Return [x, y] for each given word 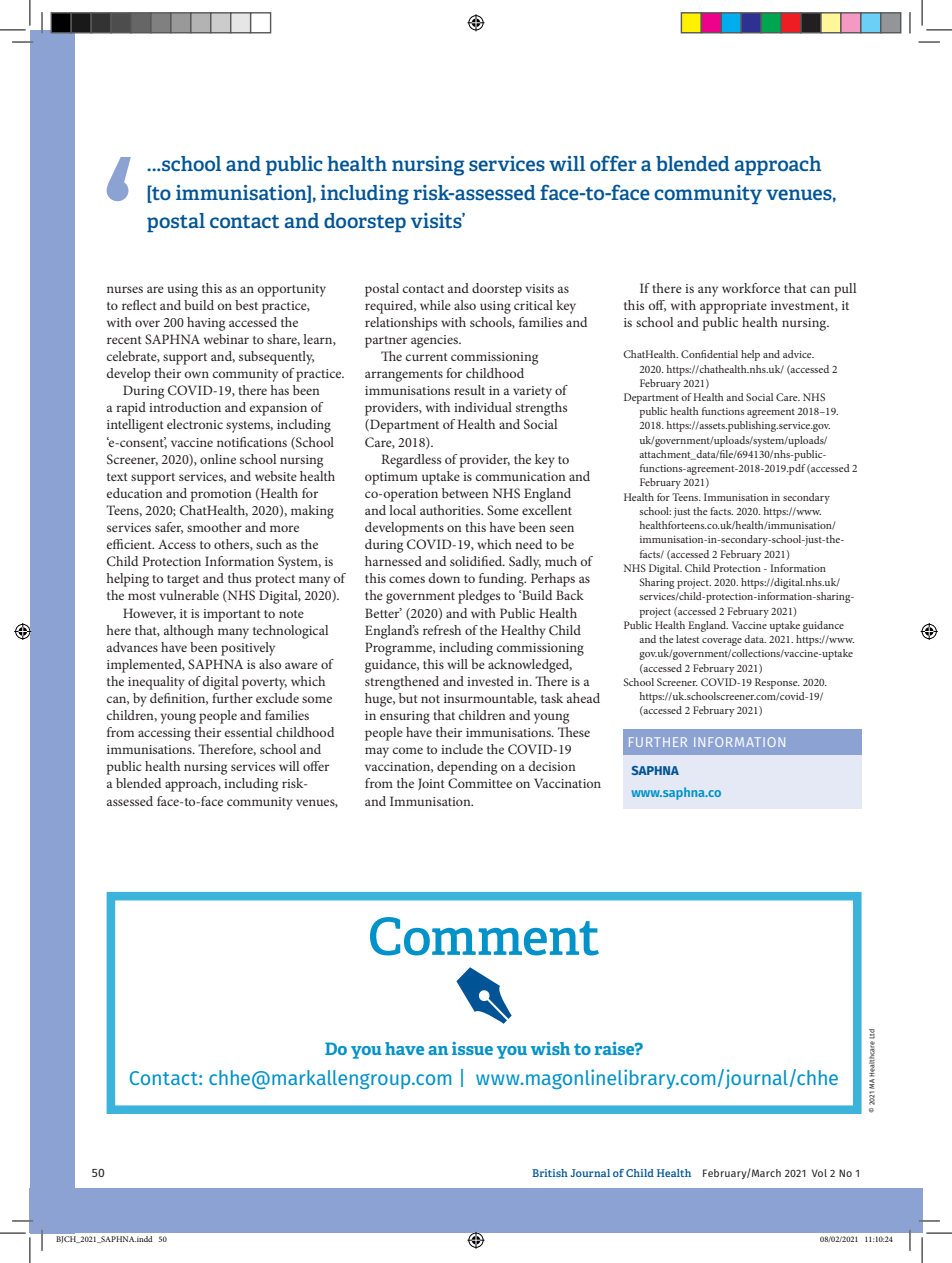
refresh [442, 630]
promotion [221, 495]
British [550, 1173]
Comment [484, 936]
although [189, 632]
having [206, 324]
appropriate [733, 307]
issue [472, 1048]
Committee [480, 783]
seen [562, 528]
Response [777, 683]
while [435, 305]
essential [248, 732]
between [465, 493]
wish [550, 1048]
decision [552, 766]
